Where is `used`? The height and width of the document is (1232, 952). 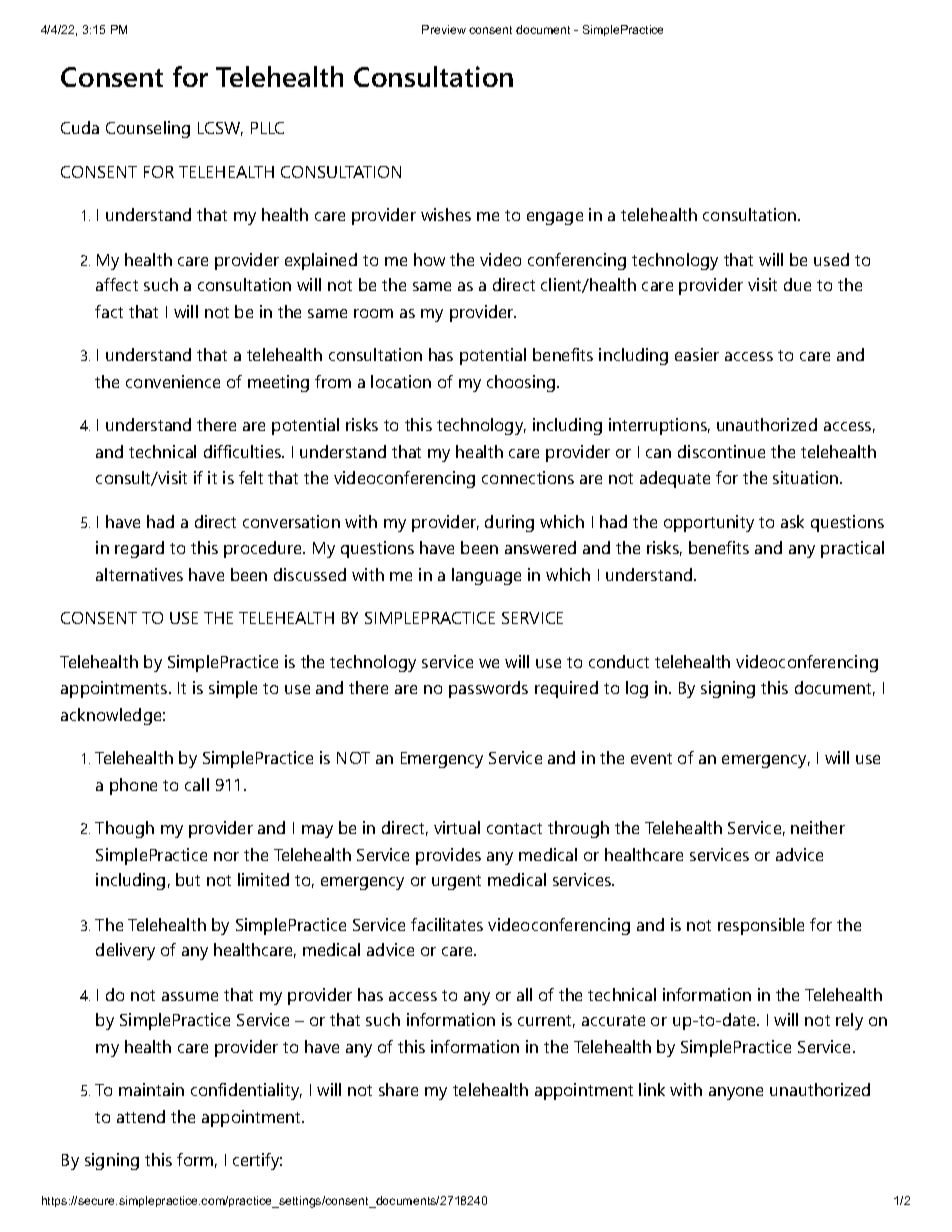
used is located at coordinates (831, 259).
